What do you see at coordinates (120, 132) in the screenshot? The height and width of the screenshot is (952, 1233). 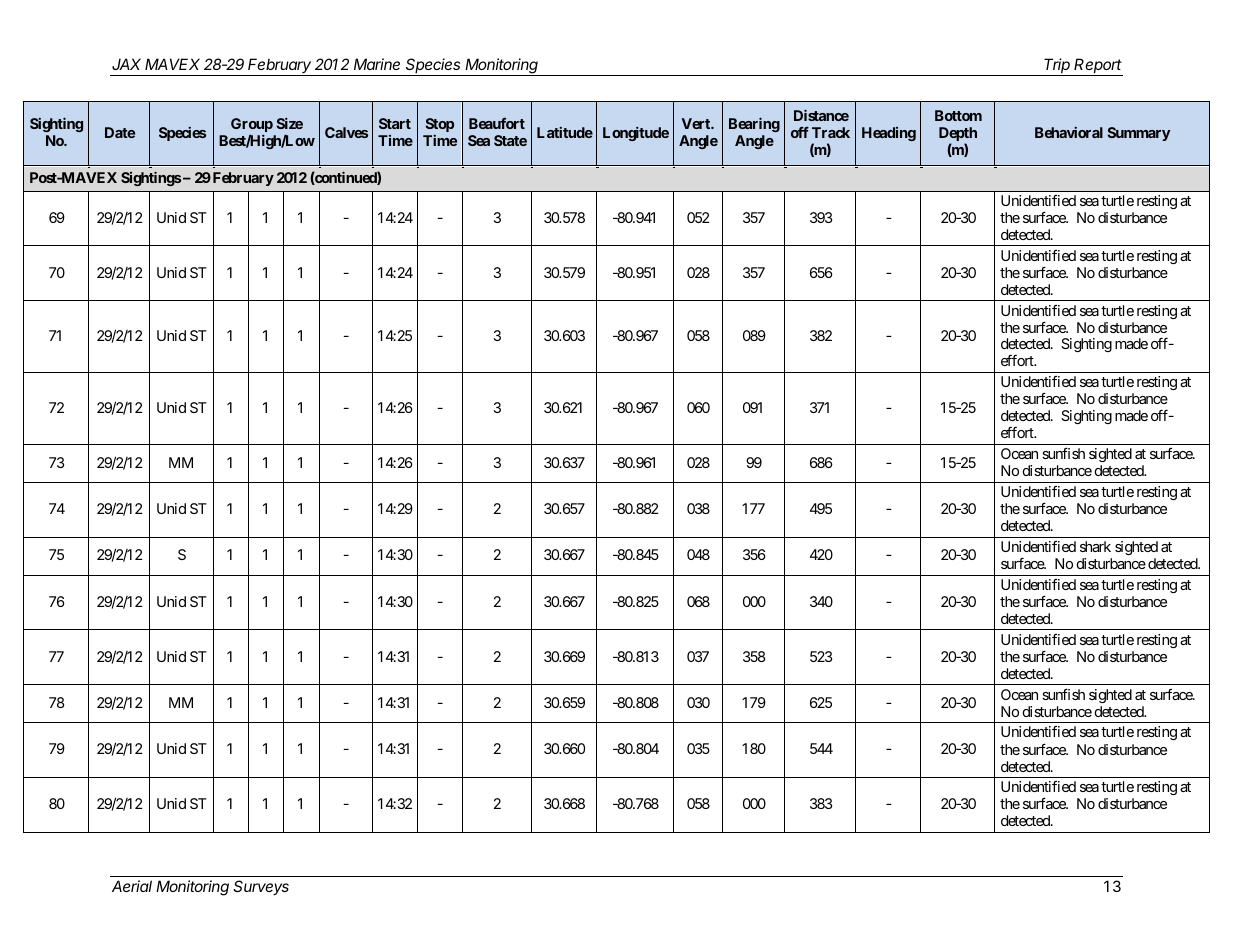 I see `Date` at bounding box center [120, 132].
